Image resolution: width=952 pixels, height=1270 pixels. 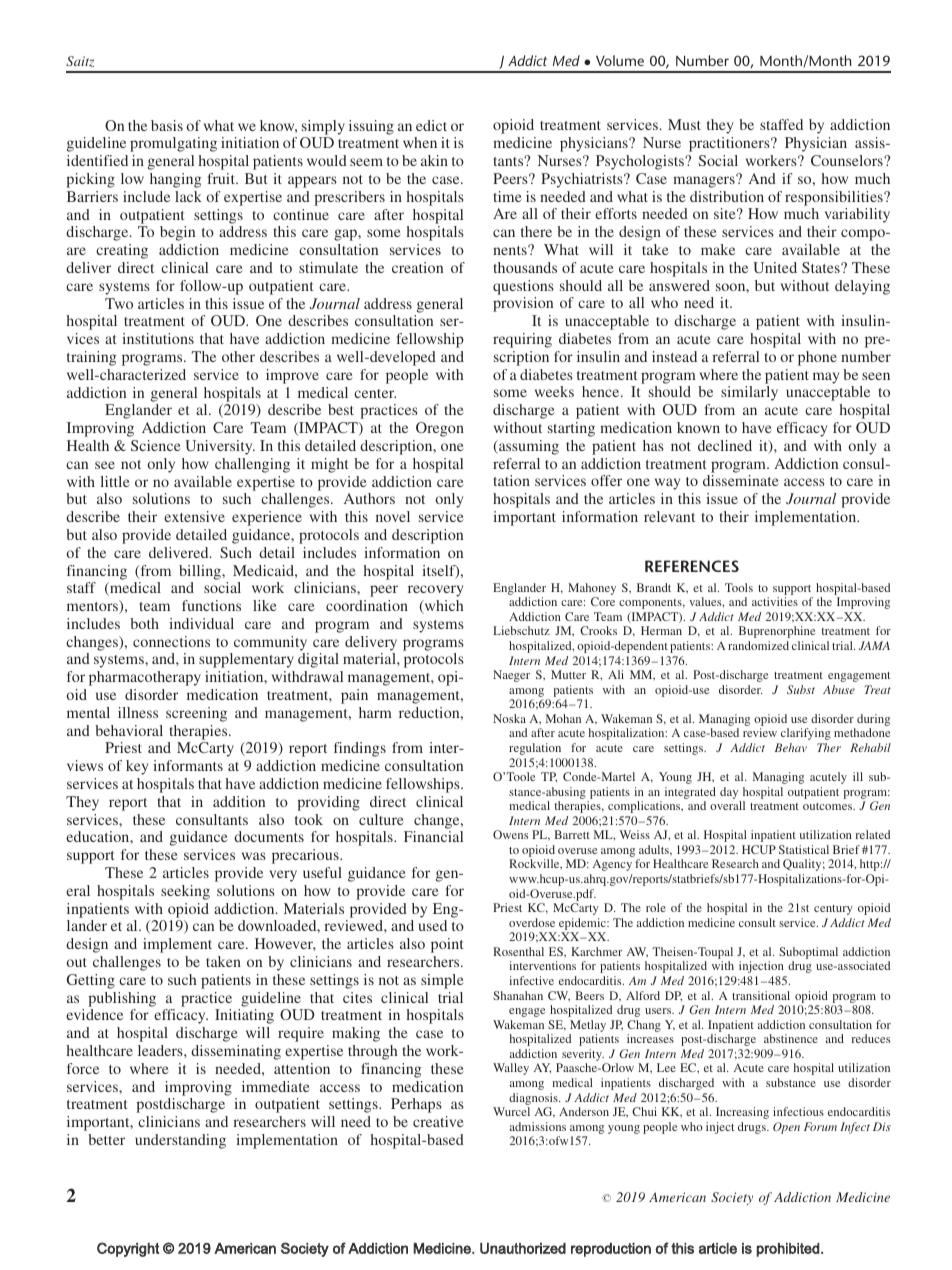 I want to click on promulgating, so click(x=173, y=144).
